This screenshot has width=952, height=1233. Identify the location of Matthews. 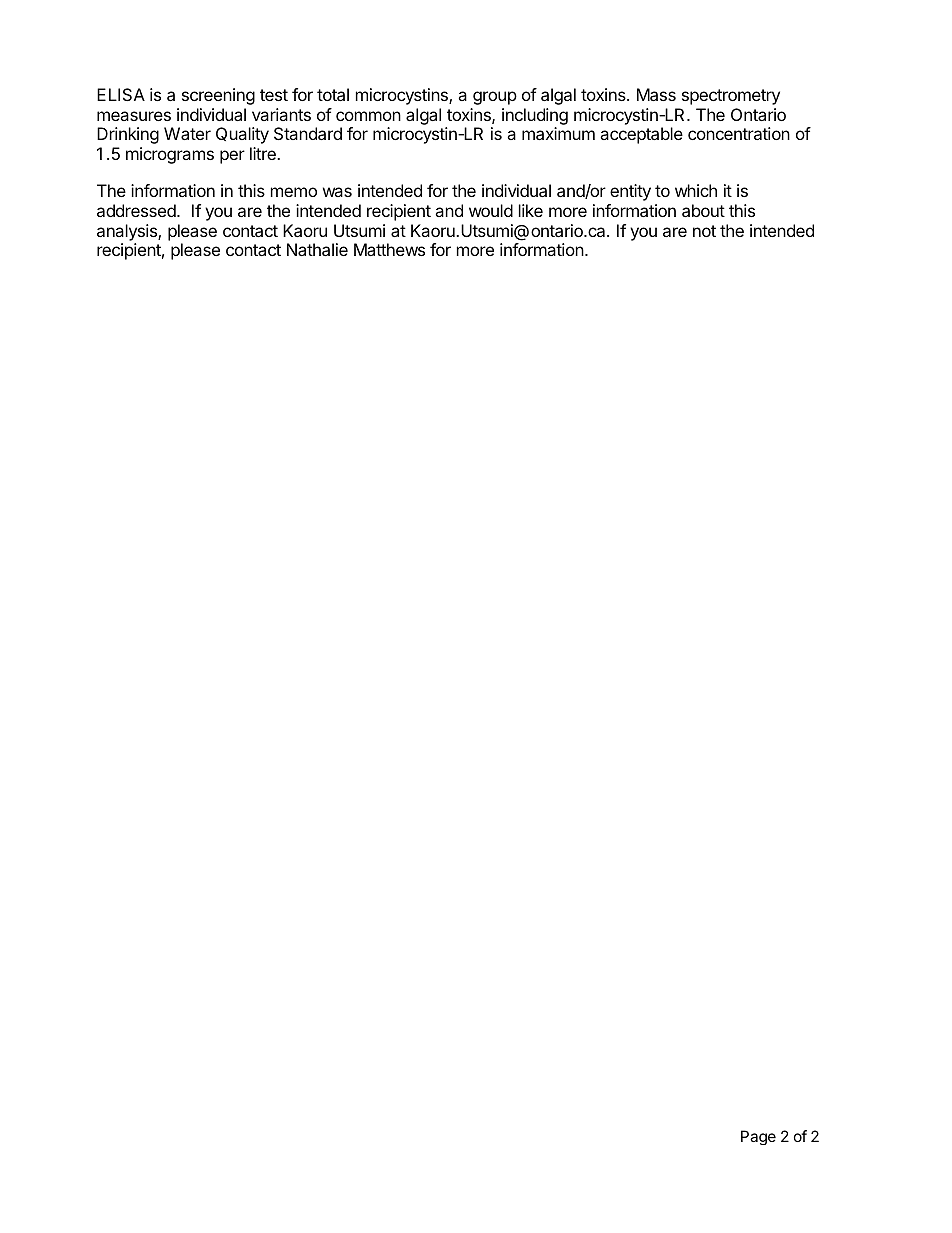
(389, 249).
